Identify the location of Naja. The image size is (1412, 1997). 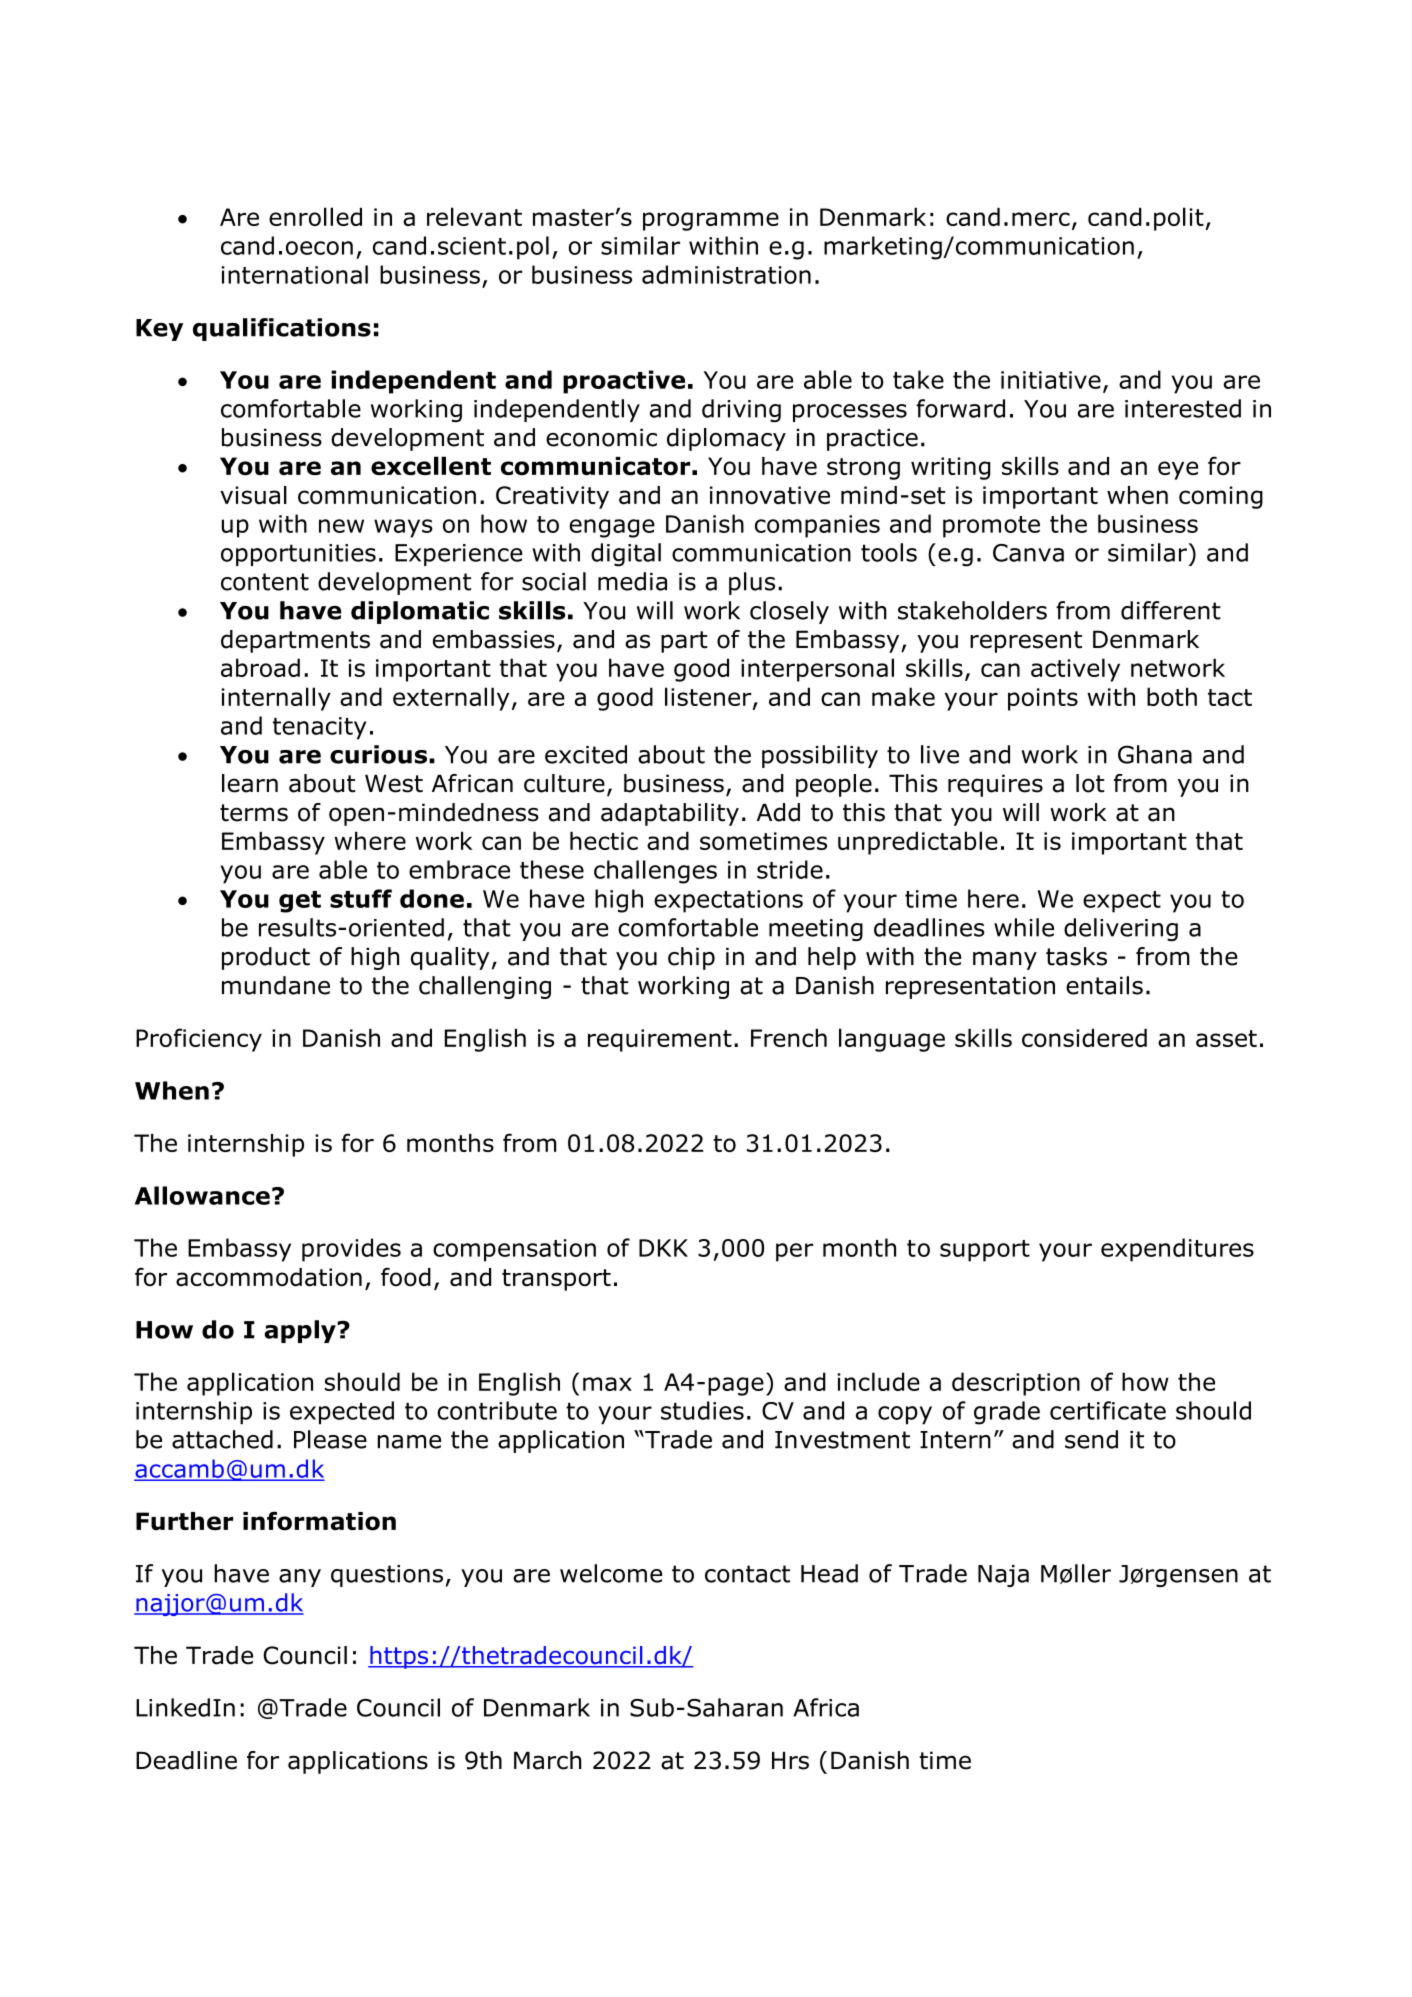
(1003, 1576).
